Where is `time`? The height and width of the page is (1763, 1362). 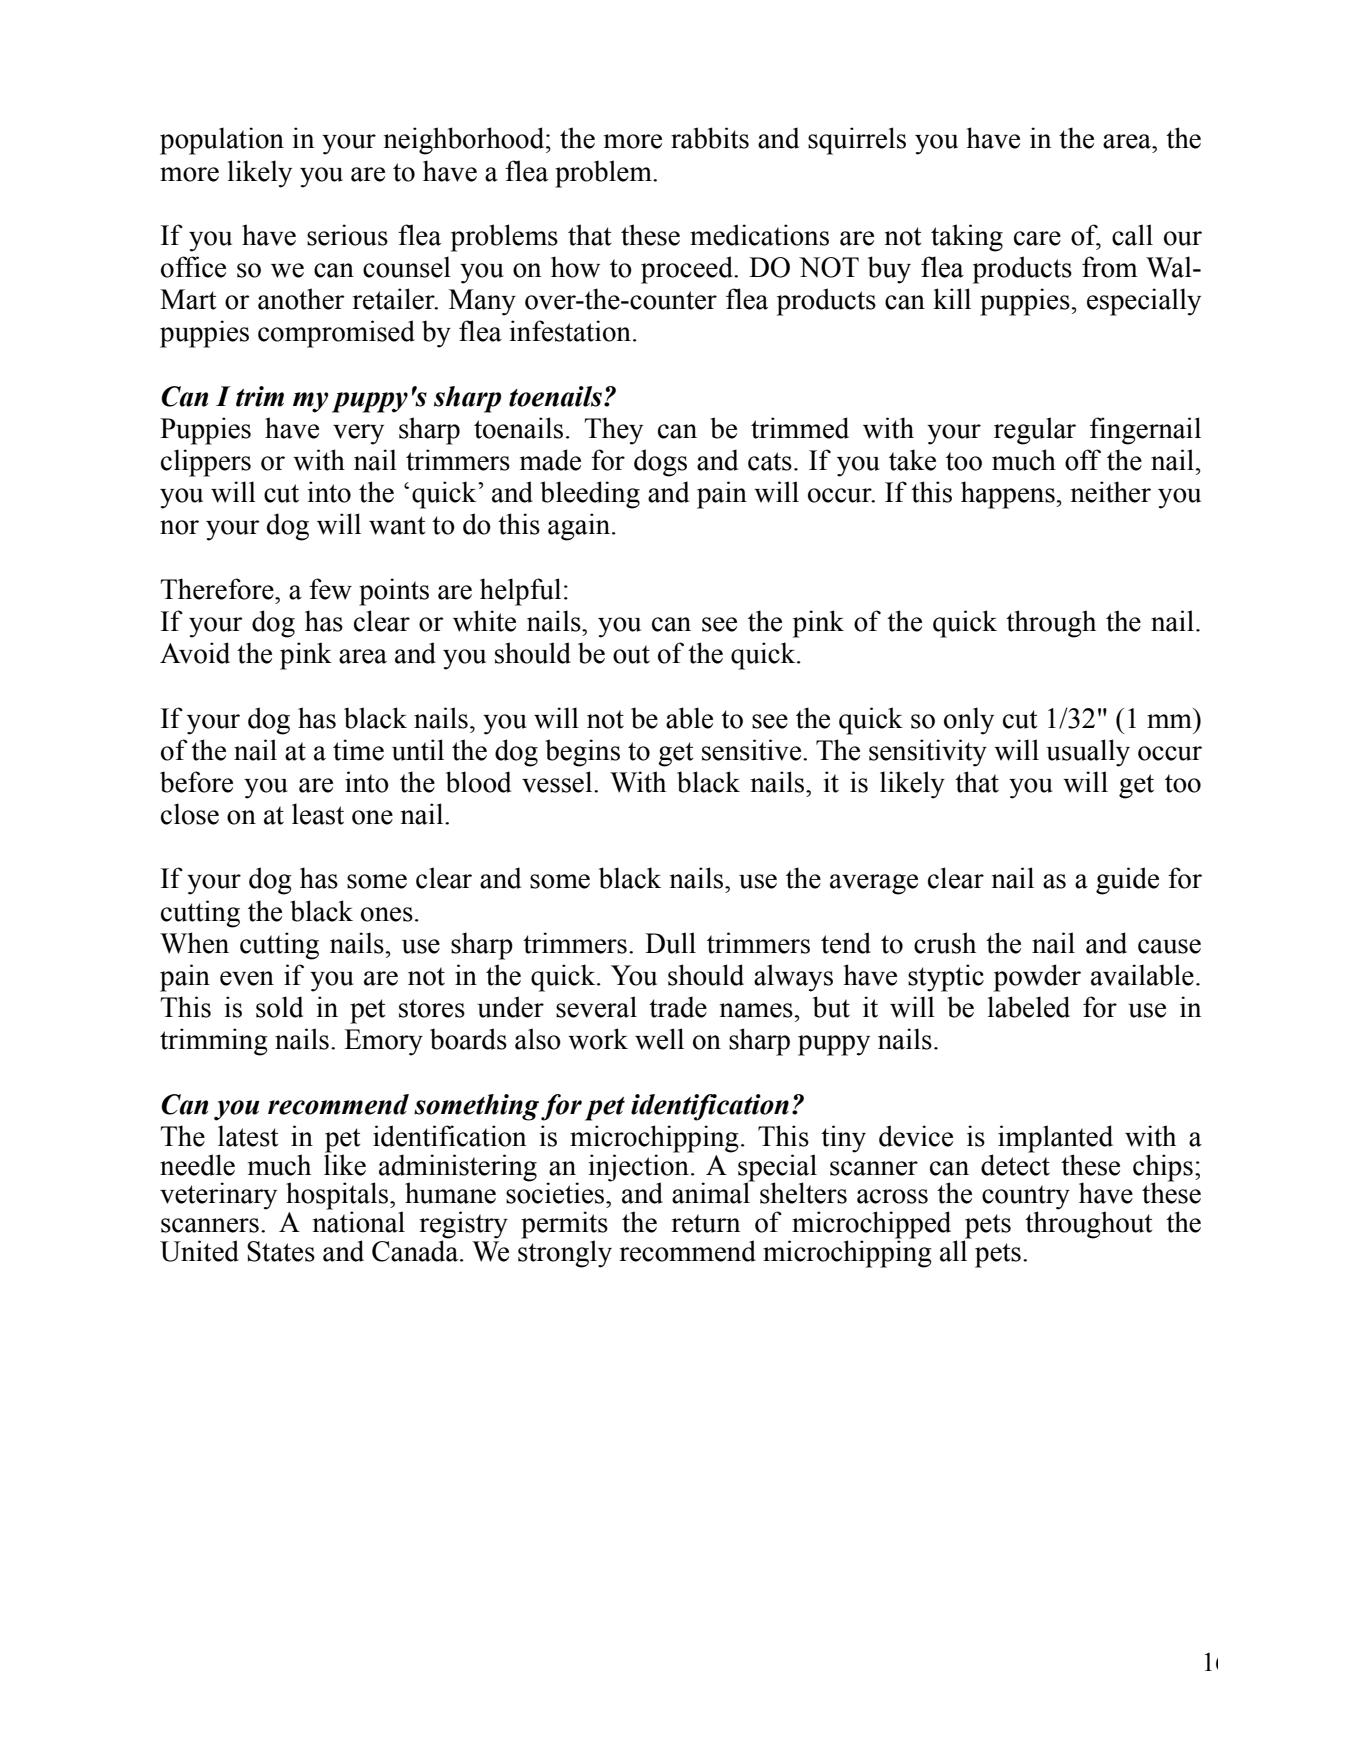
time is located at coordinates (358, 750).
